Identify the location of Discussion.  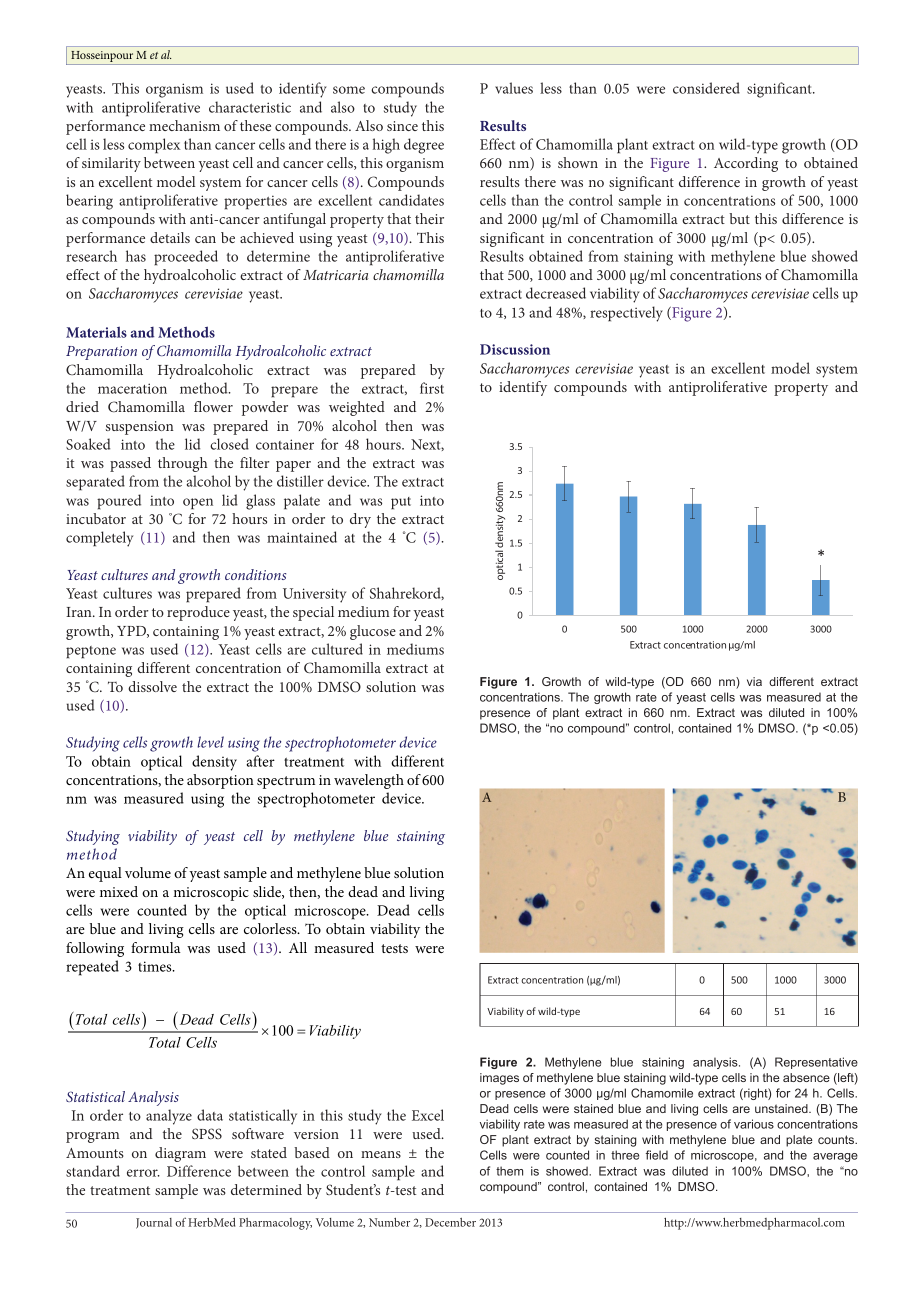
(515, 349).
